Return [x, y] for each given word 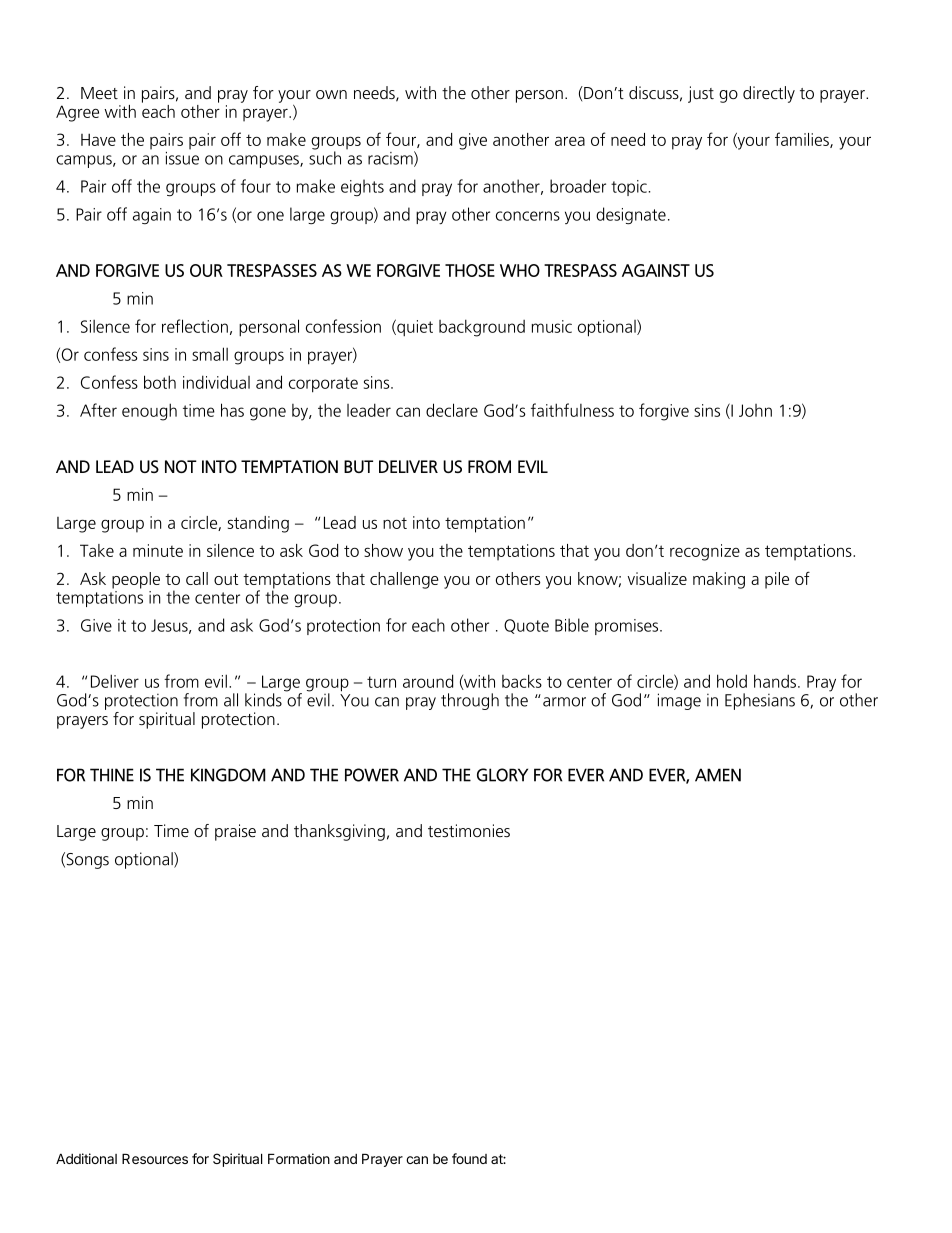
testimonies [469, 830]
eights [362, 187]
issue [182, 157]
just [701, 94]
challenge [404, 580]
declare [452, 410]
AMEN [718, 775]
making [719, 580]
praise [235, 832]
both [160, 382]
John [755, 410]
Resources [155, 1159]
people [136, 580]
